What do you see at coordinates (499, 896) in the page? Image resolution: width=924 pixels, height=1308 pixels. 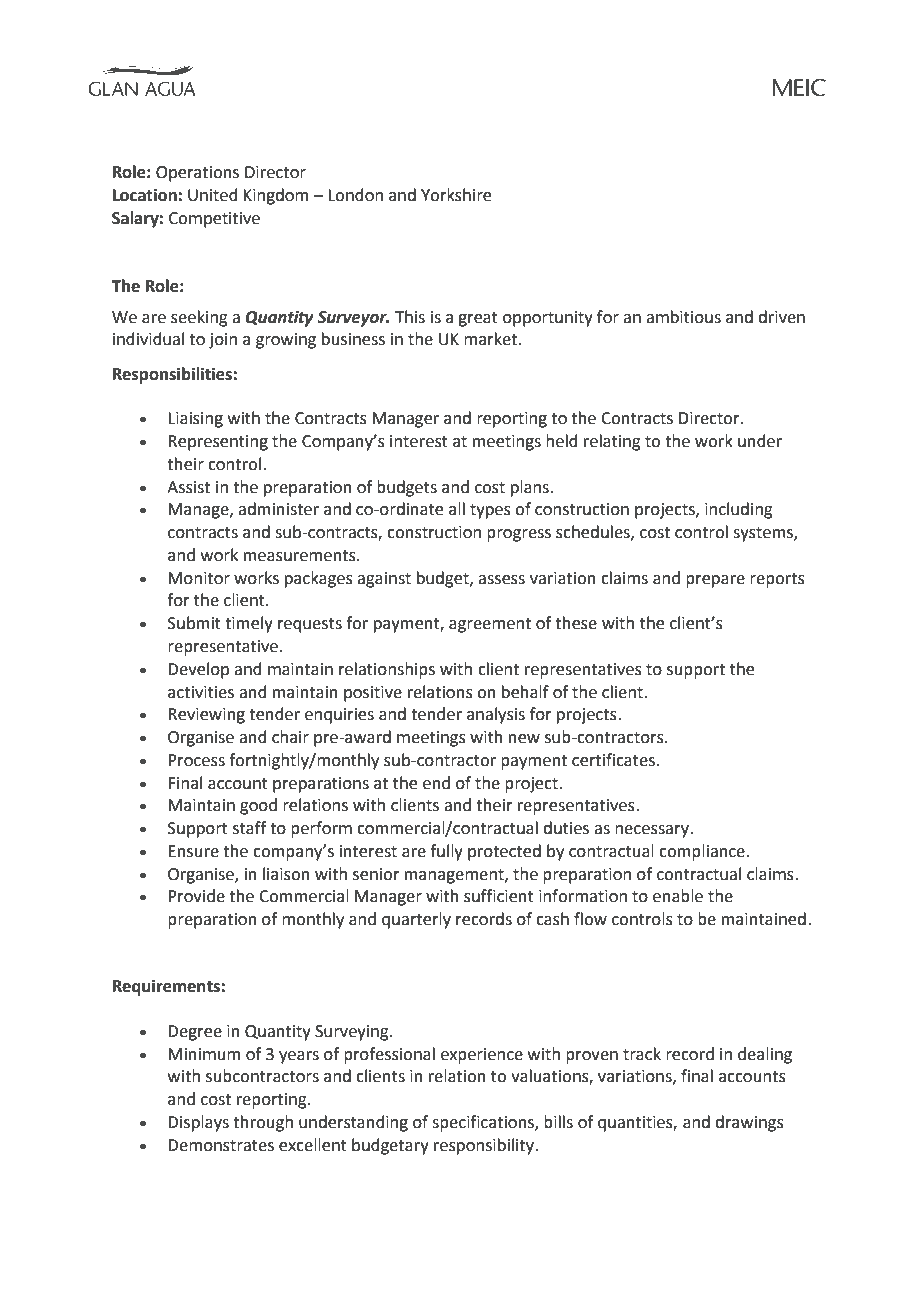 I see `sufficient` at bounding box center [499, 896].
